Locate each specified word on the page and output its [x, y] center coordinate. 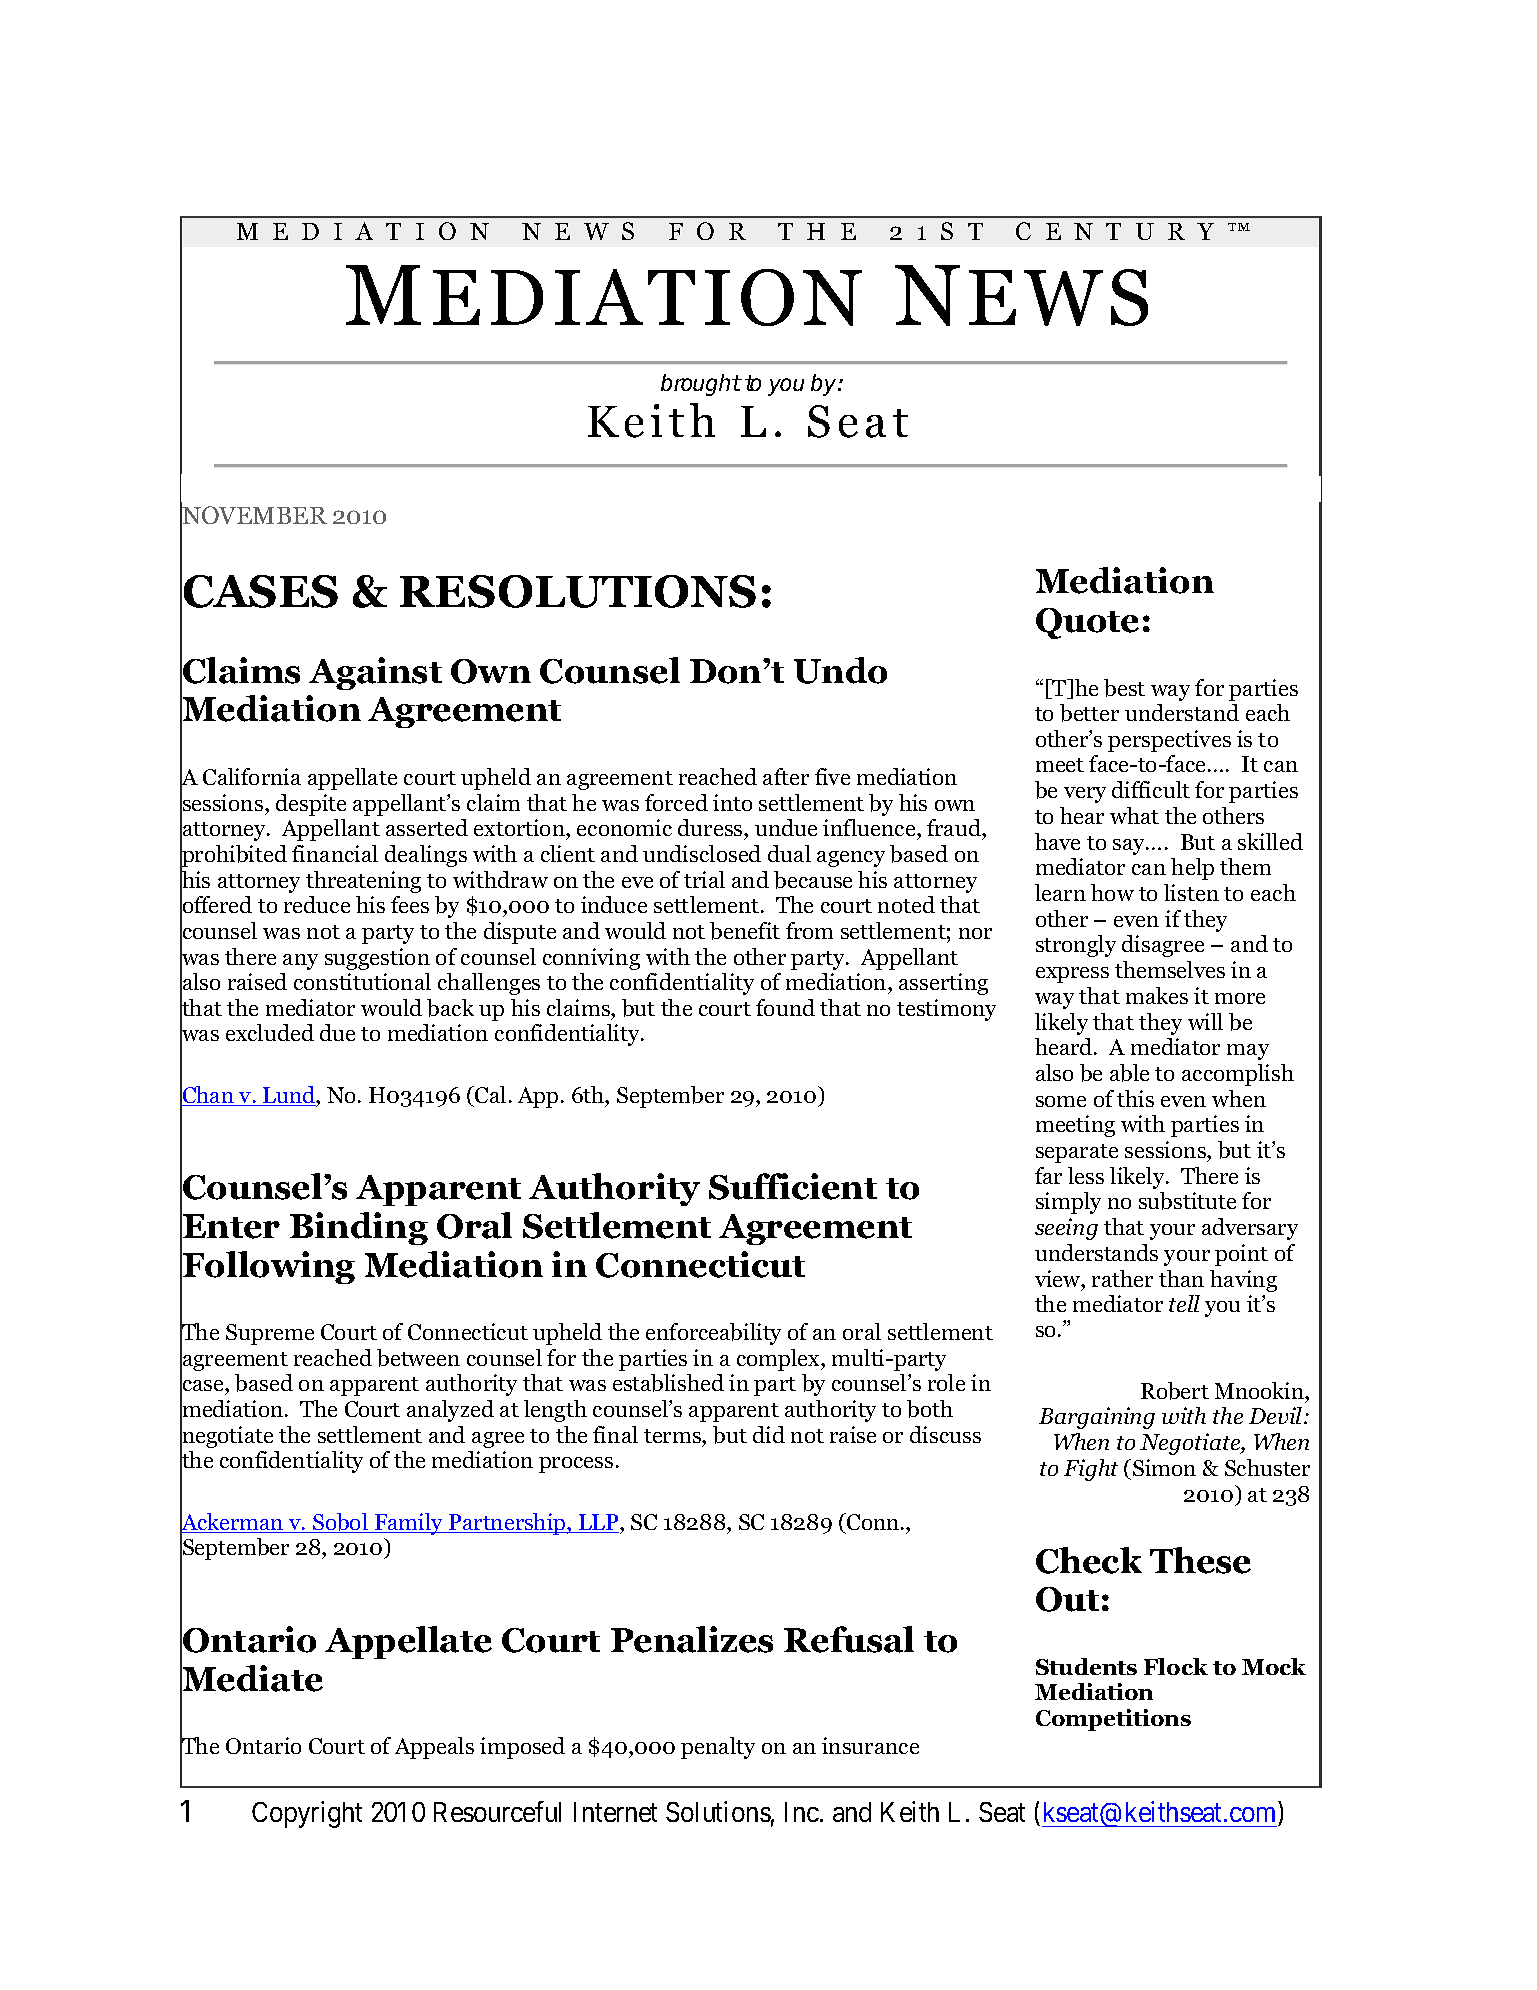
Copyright [307, 1814]
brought [701, 385]
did [769, 1434]
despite [311, 805]
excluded [270, 1032]
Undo [840, 670]
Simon [1164, 1467]
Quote [1087, 623]
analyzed [450, 1411]
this [1135, 1098]
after [786, 776]
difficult [1151, 789]
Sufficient [793, 1186]
